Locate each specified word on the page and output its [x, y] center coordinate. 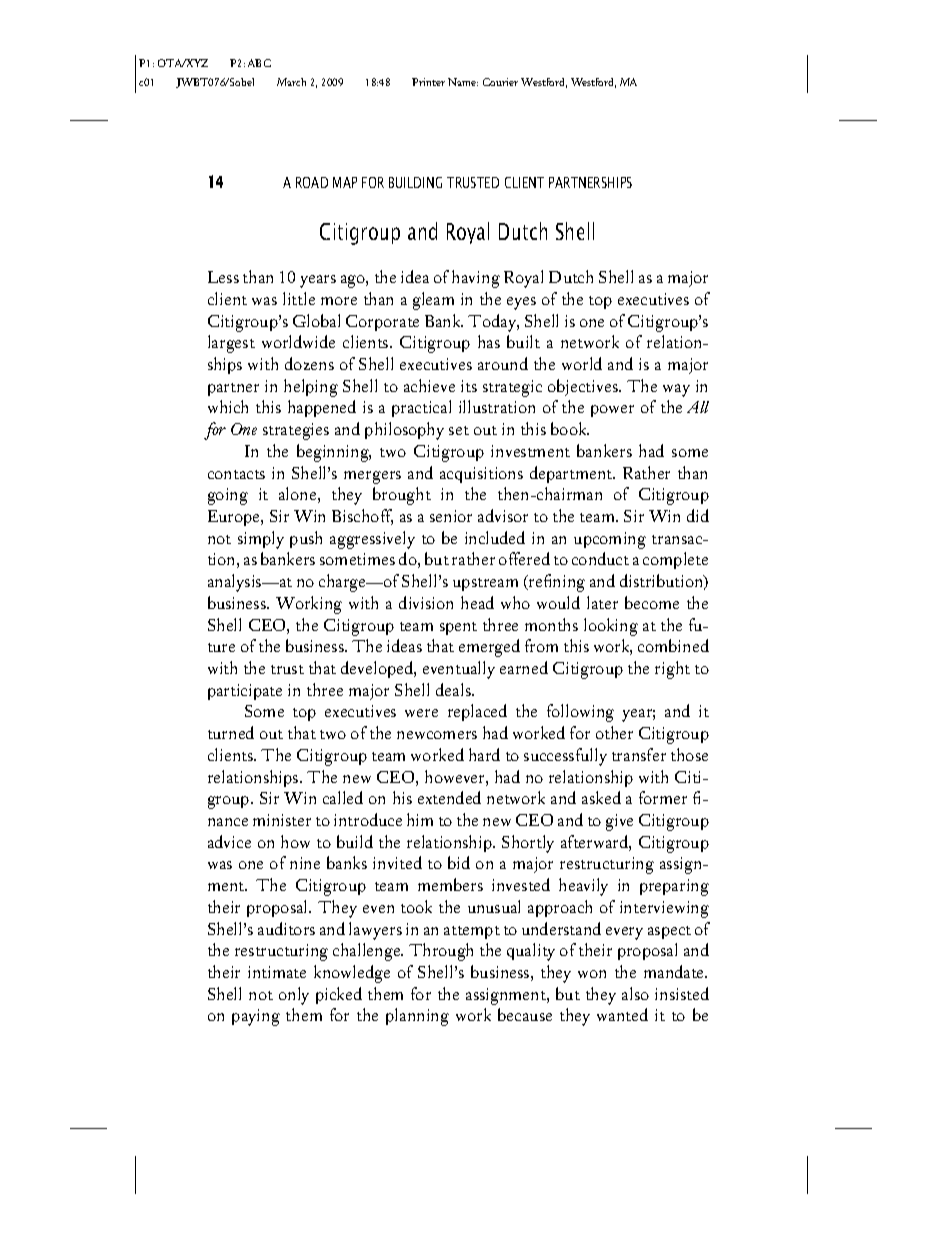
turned [231, 732]
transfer [639, 754]
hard [484, 754]
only [294, 996]
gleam [433, 301]
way [676, 390]
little [299, 298]
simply [261, 540]
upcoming [610, 540]
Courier [500, 82]
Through [441, 952]
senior [451, 516]
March [291, 82]
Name [463, 82]
